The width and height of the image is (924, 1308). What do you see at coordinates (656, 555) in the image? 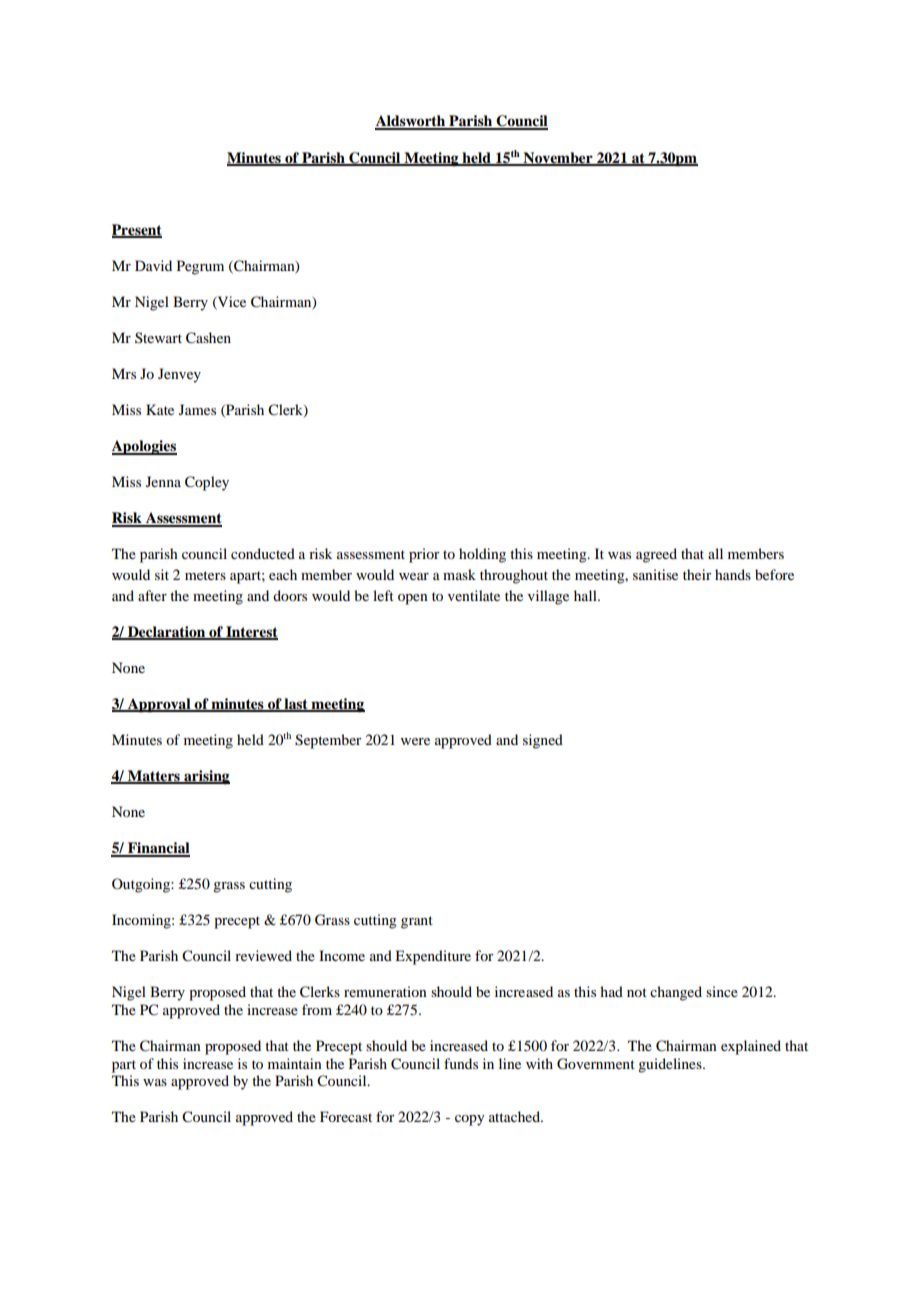
I see `agreed` at bounding box center [656, 555].
